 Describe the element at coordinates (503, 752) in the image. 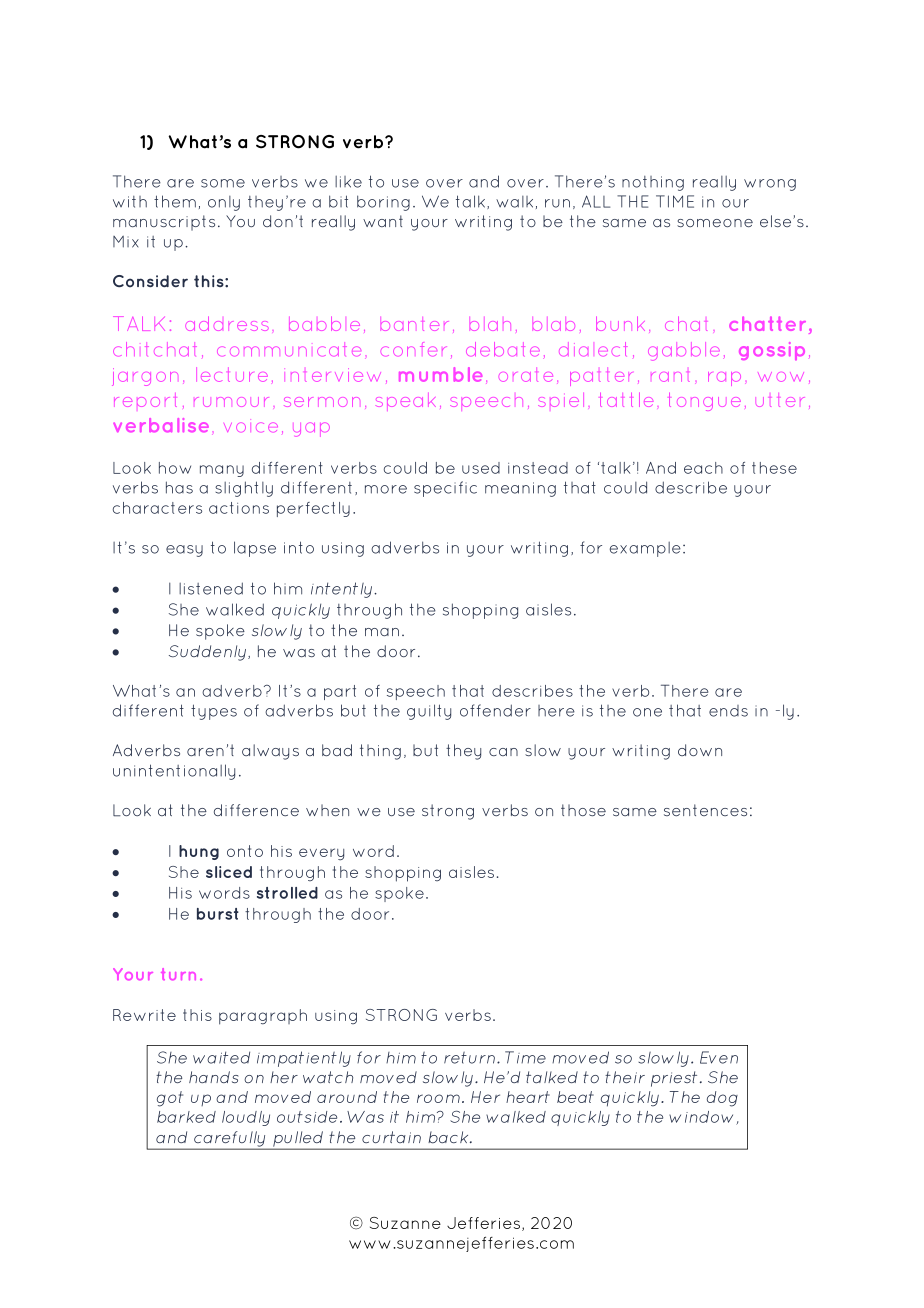

I see `can` at that location.
